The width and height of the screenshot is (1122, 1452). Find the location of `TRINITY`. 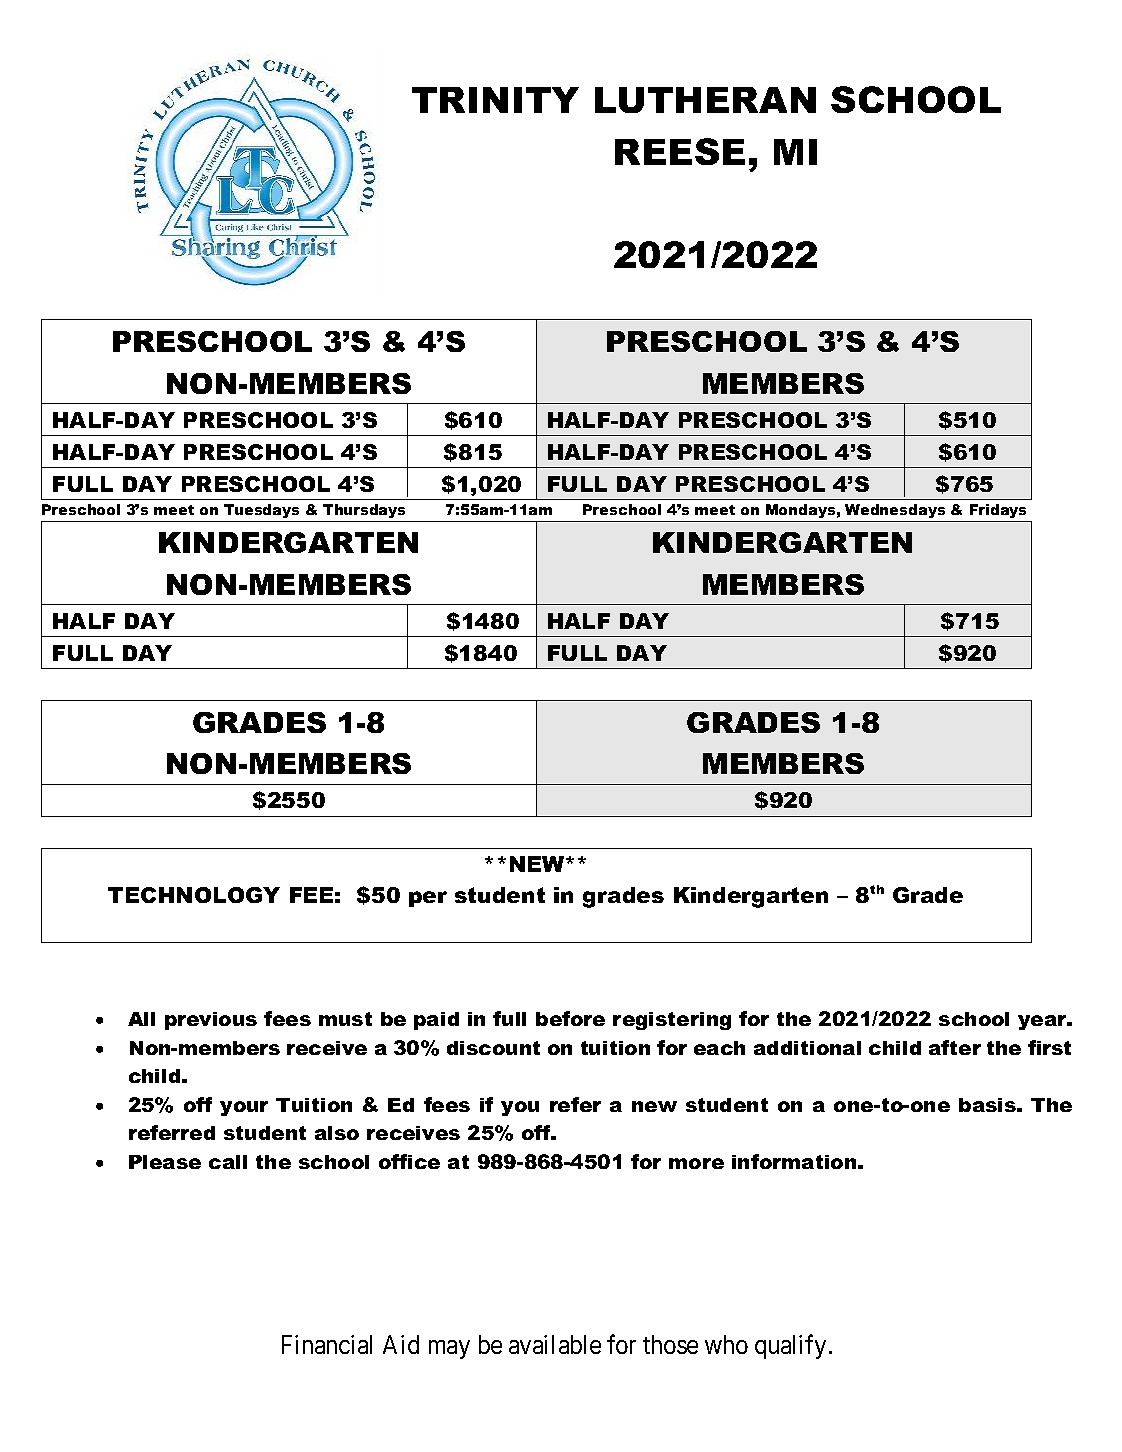

TRINITY is located at coordinates (495, 100).
